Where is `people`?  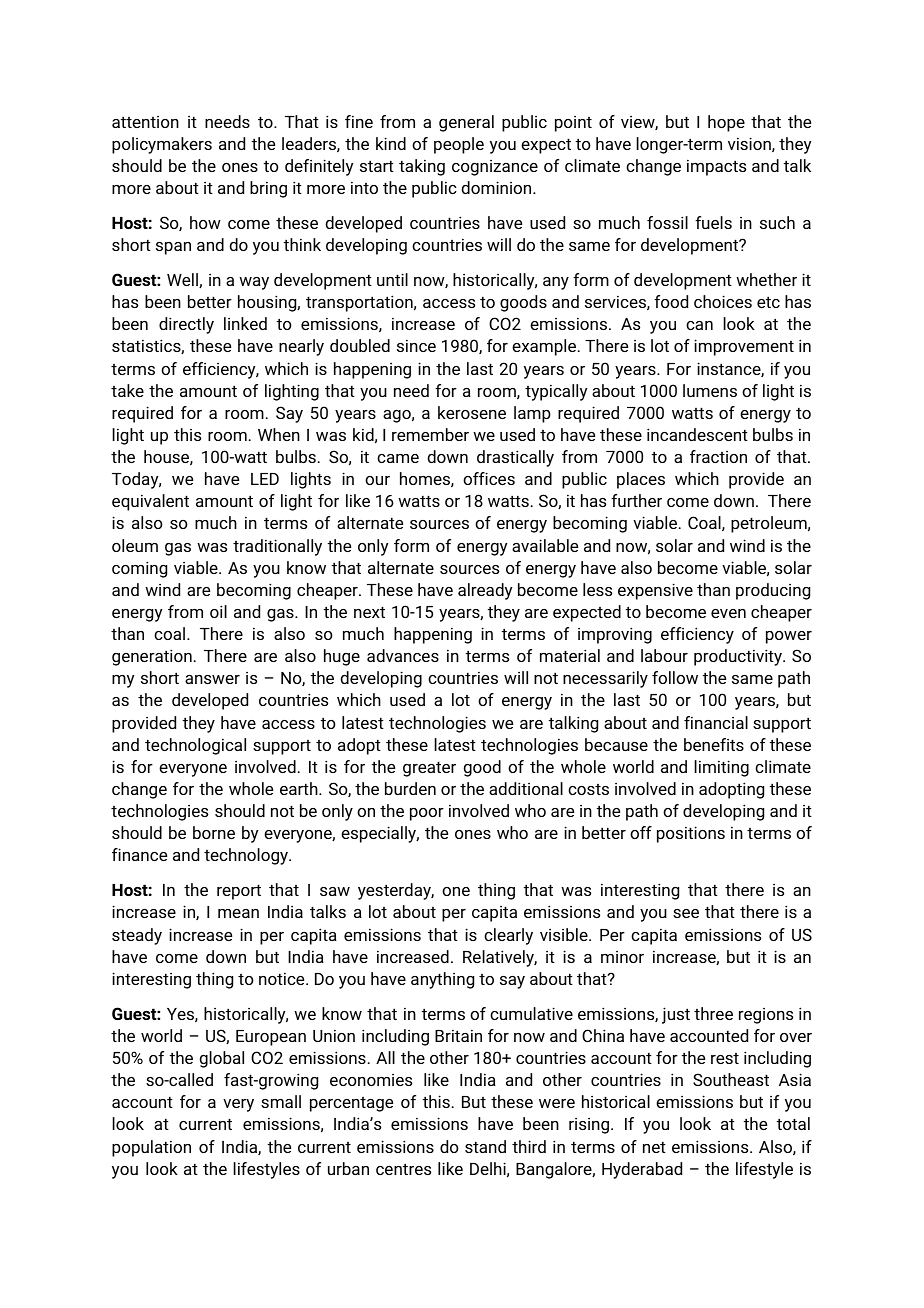 people is located at coordinates (459, 145).
